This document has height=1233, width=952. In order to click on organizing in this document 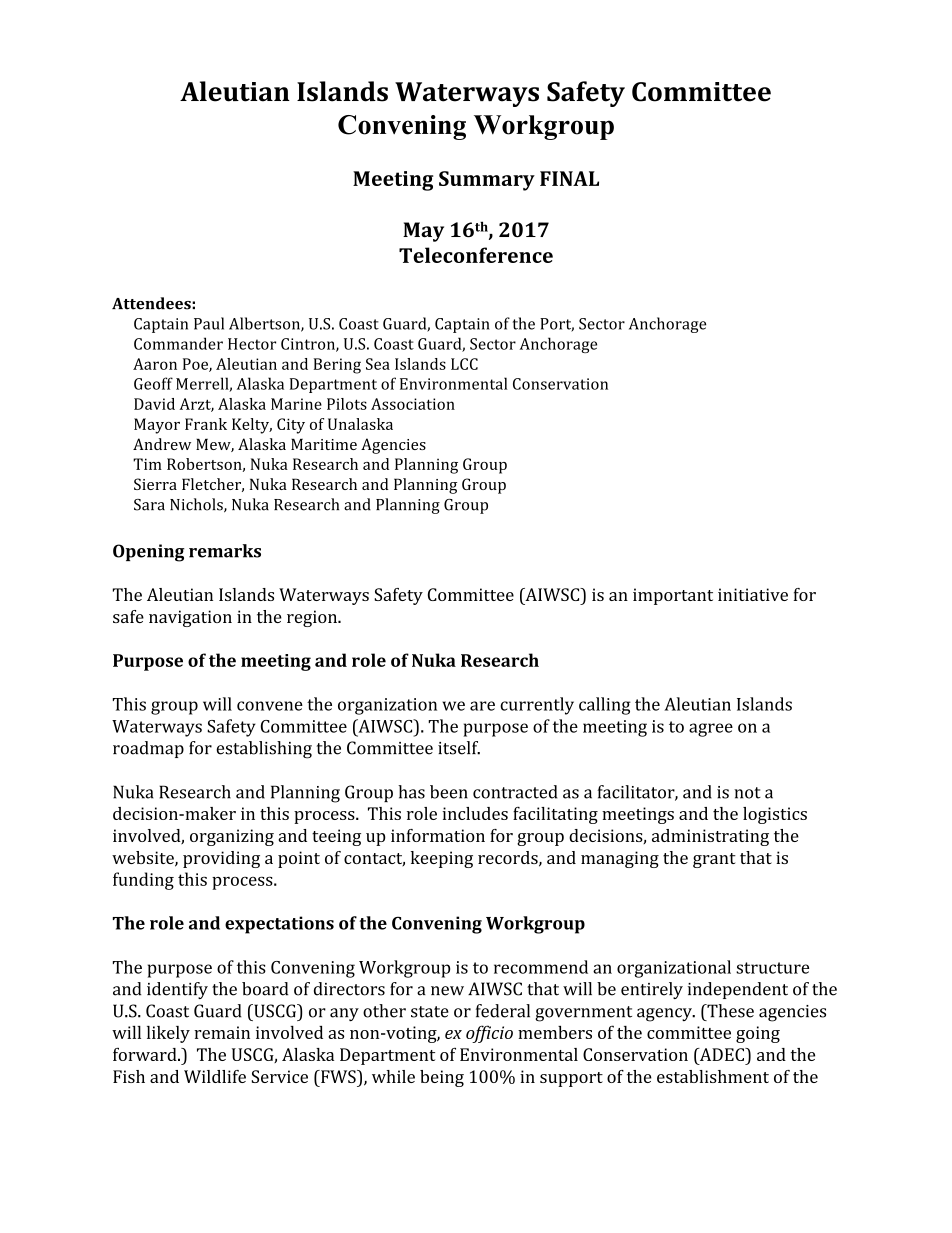, I will do `click(232, 837)`.
